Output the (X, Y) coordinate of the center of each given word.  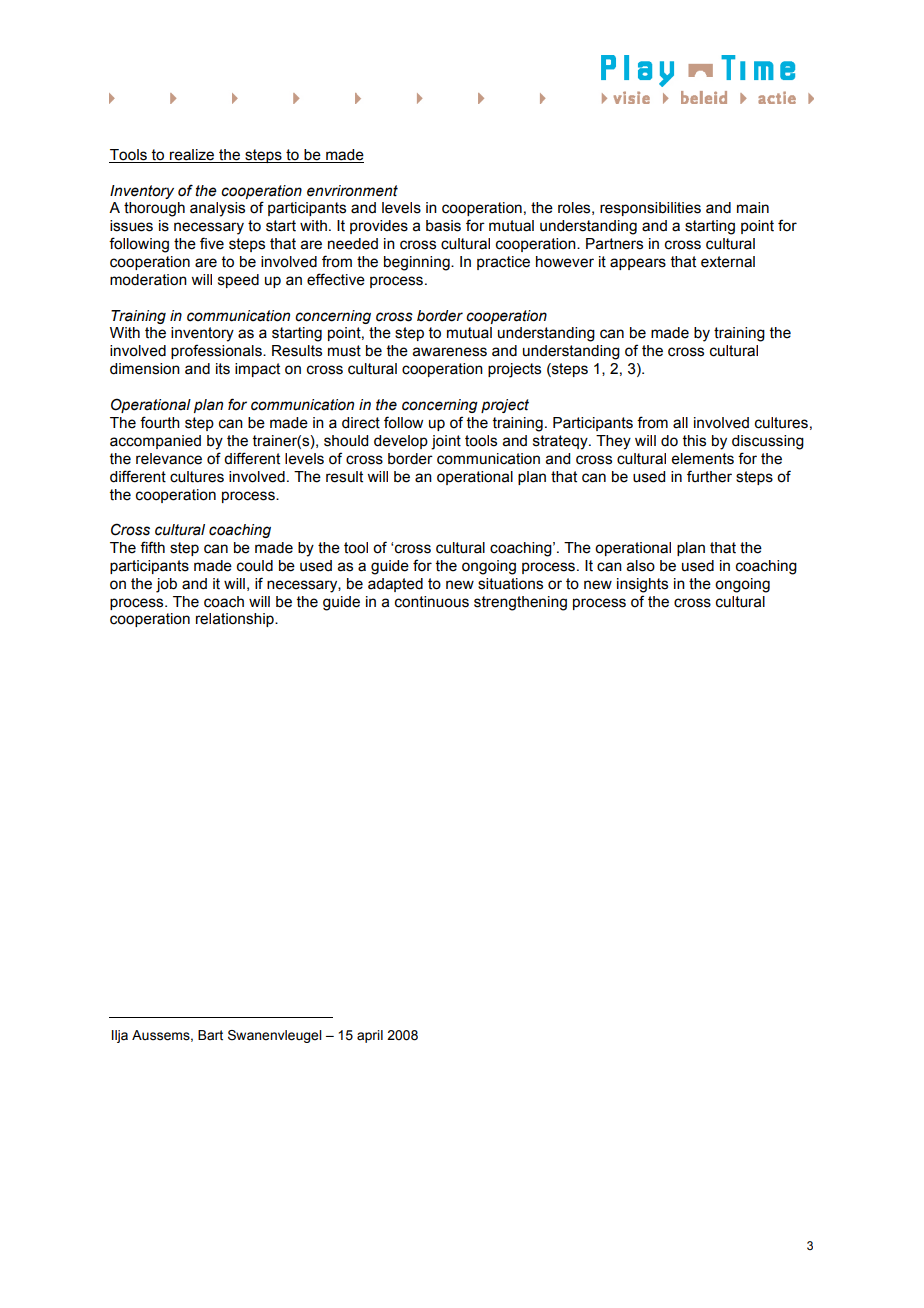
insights (642, 585)
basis (443, 226)
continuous (432, 602)
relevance (169, 459)
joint (446, 442)
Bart (210, 1035)
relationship (236, 620)
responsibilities (650, 209)
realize (192, 155)
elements (703, 459)
